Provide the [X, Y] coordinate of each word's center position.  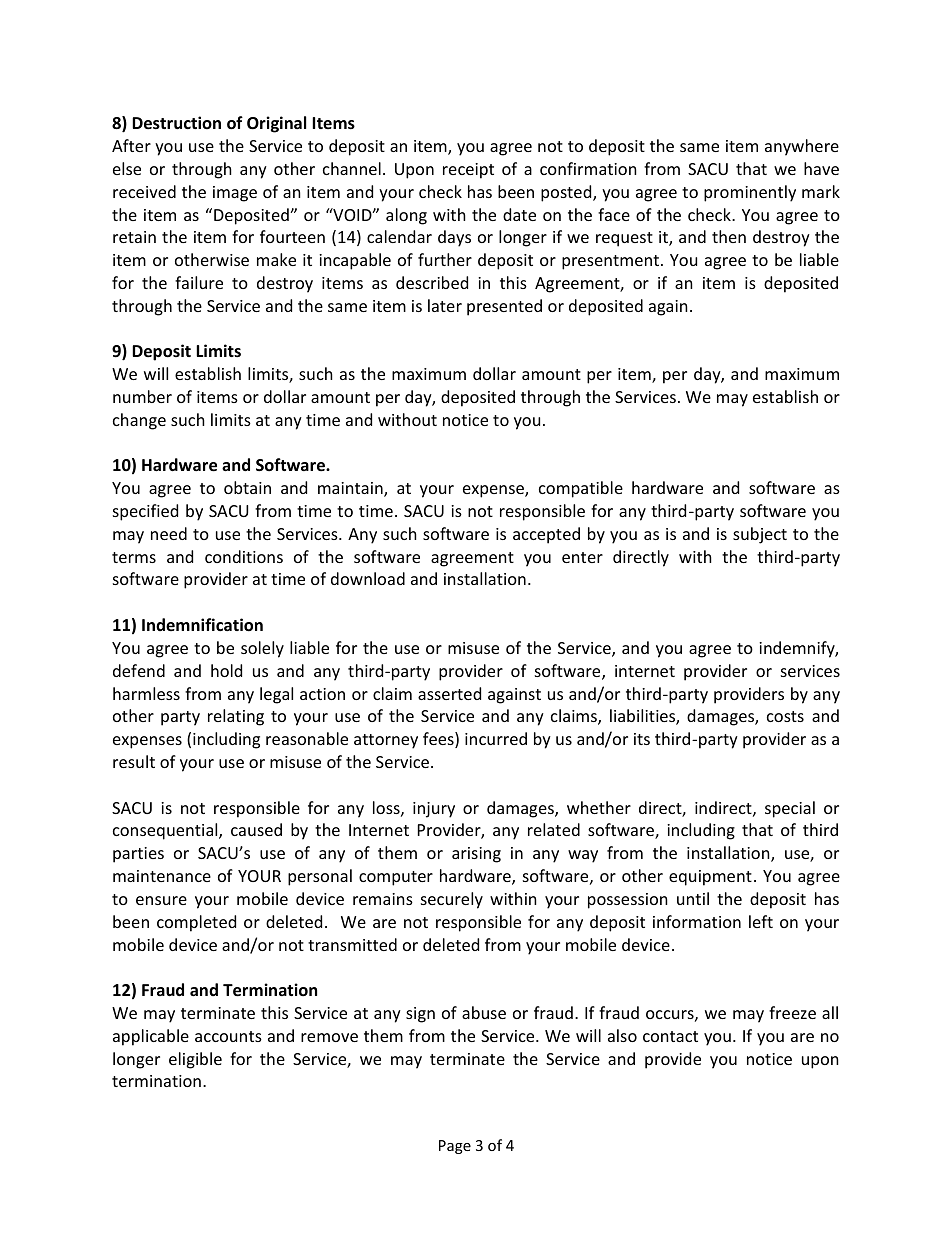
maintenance [162, 876]
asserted [449, 693]
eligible [195, 1060]
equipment [710, 878]
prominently [750, 193]
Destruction [176, 123]
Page [455, 1147]
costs [785, 716]
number [142, 396]
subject [760, 535]
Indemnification [202, 625]
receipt [468, 171]
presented [504, 307]
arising [476, 855]
